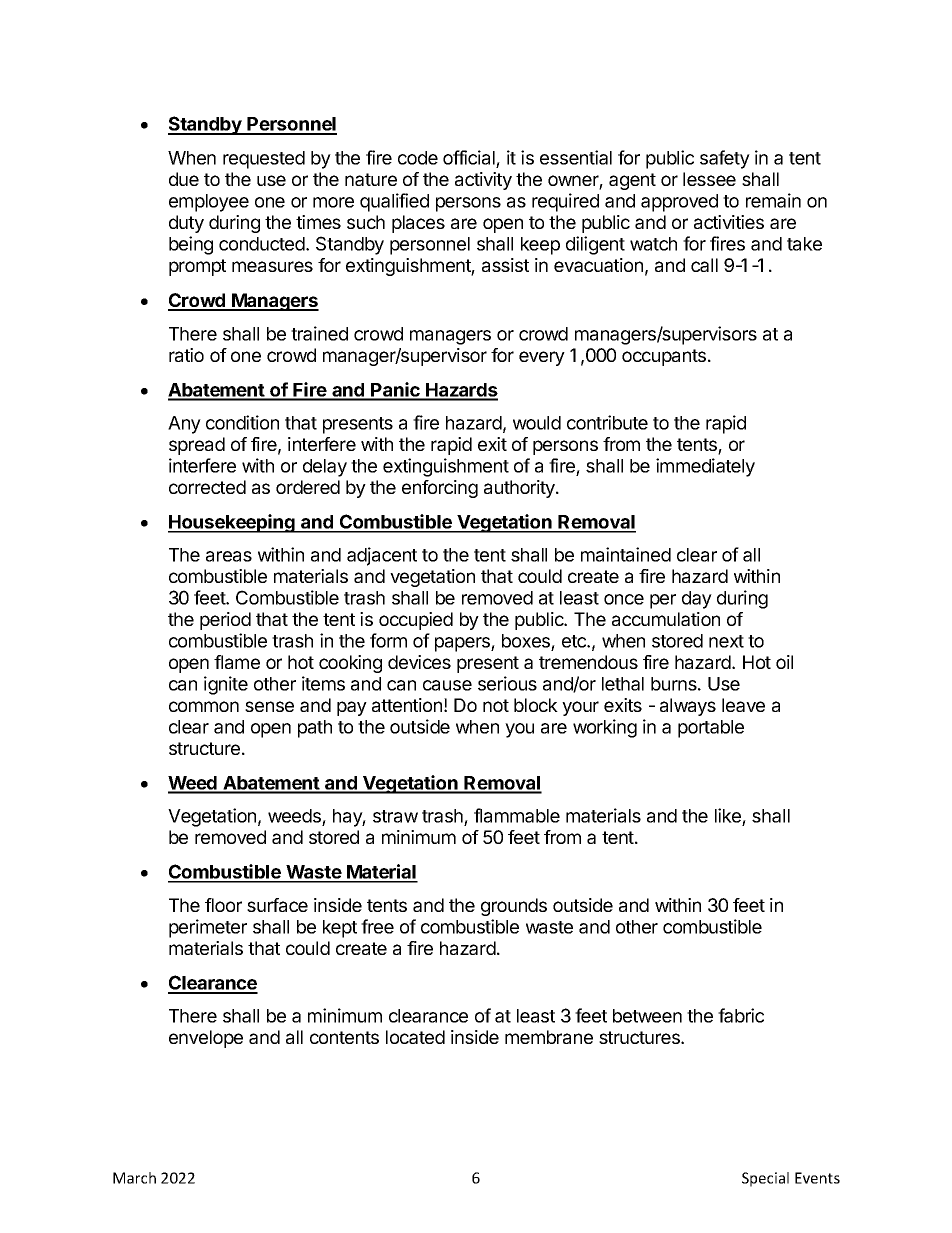 This screenshot has height=1233, width=952. What do you see at coordinates (134, 1178) in the screenshot?
I see `March` at bounding box center [134, 1178].
